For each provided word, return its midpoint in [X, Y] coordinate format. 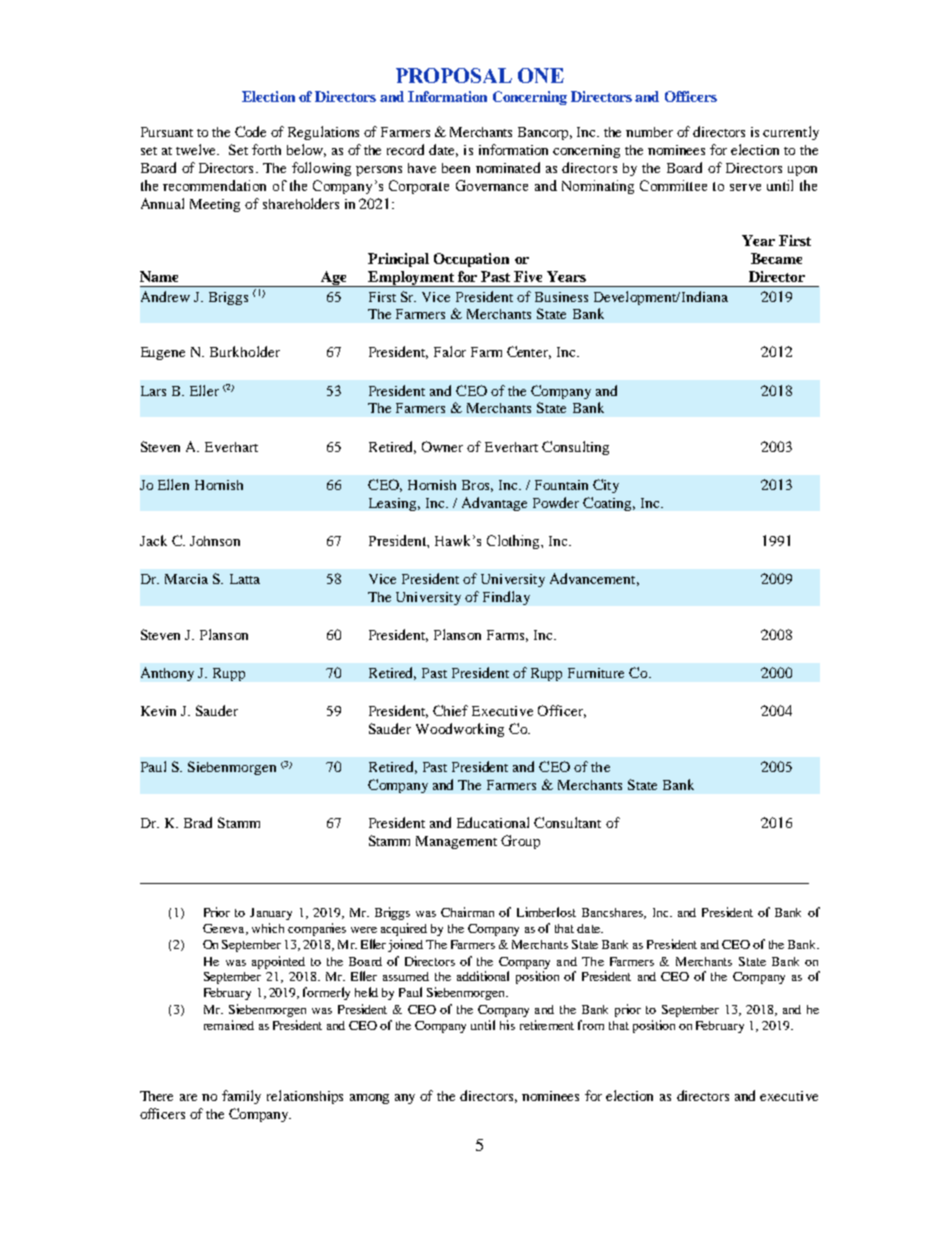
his [507, 1025]
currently [791, 133]
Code [250, 131]
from [591, 1025]
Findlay [506, 598]
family [241, 1097]
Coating [609, 504]
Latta [245, 579]
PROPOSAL [454, 75]
